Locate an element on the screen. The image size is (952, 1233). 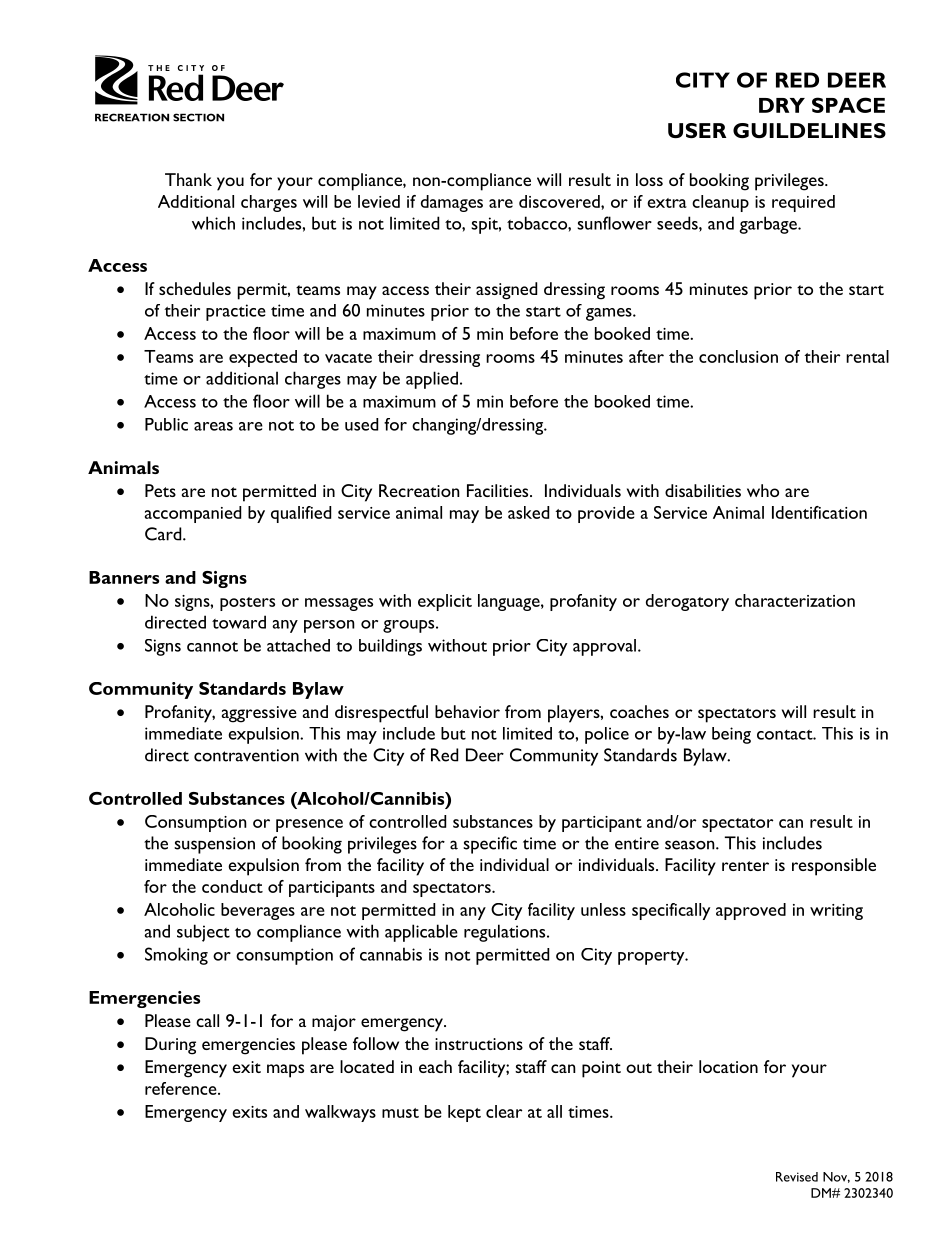
regulations is located at coordinates (506, 933).
